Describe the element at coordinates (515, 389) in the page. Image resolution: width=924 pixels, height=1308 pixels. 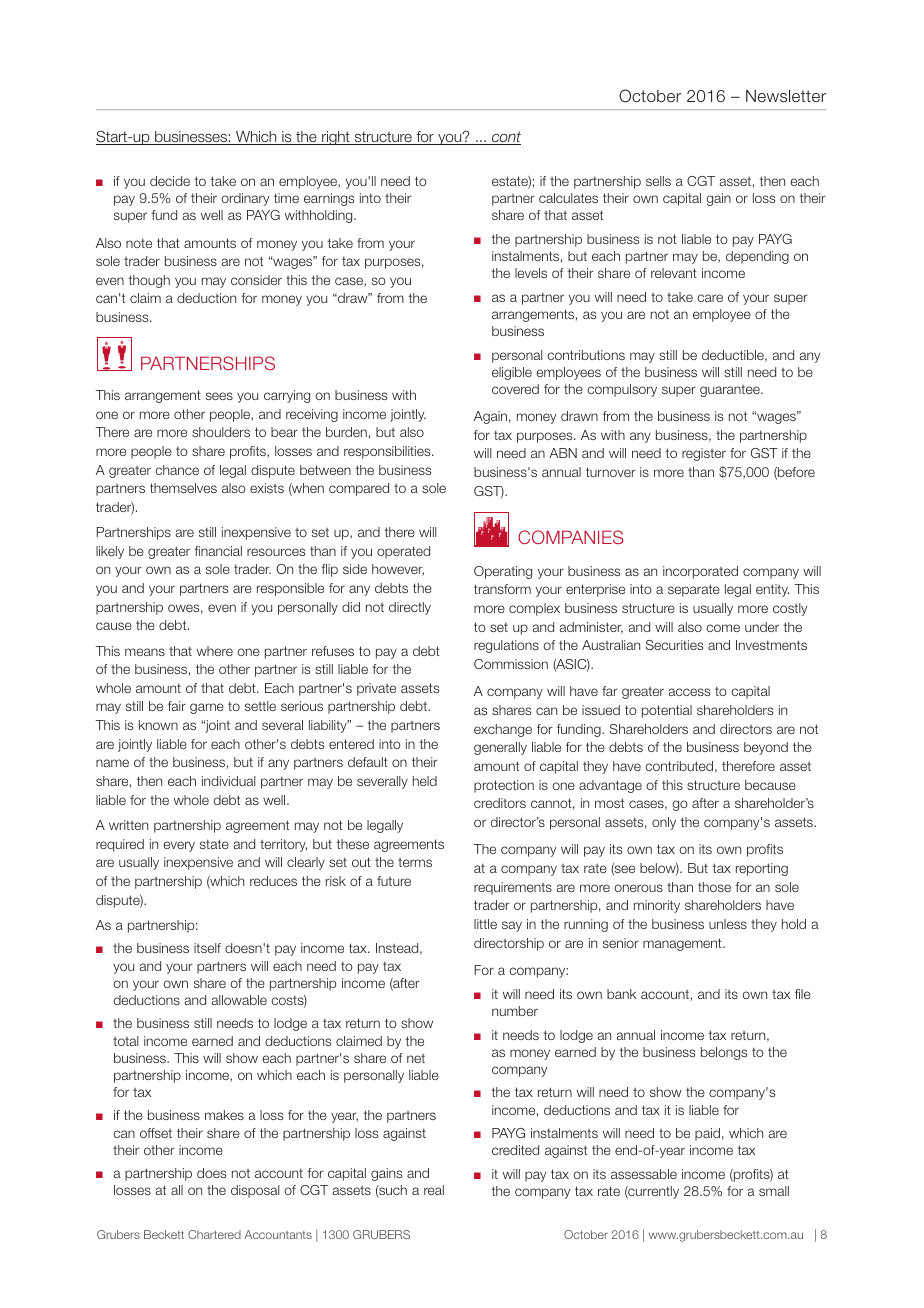
I see `covered` at that location.
